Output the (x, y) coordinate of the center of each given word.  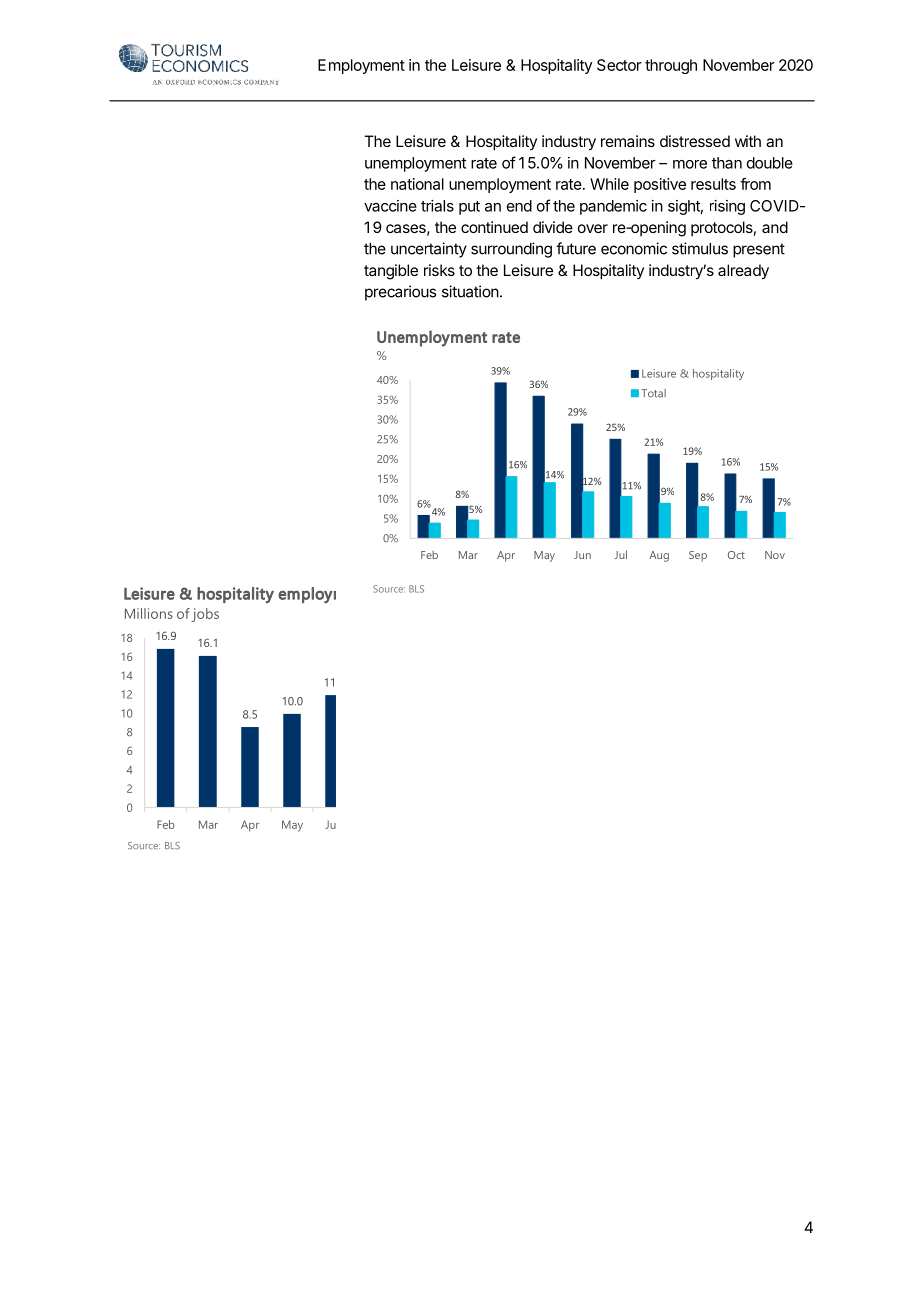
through (671, 66)
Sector (619, 65)
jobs (205, 615)
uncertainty (429, 250)
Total (653, 393)
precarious (400, 293)
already (743, 272)
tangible (391, 272)
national (417, 184)
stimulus (700, 248)
